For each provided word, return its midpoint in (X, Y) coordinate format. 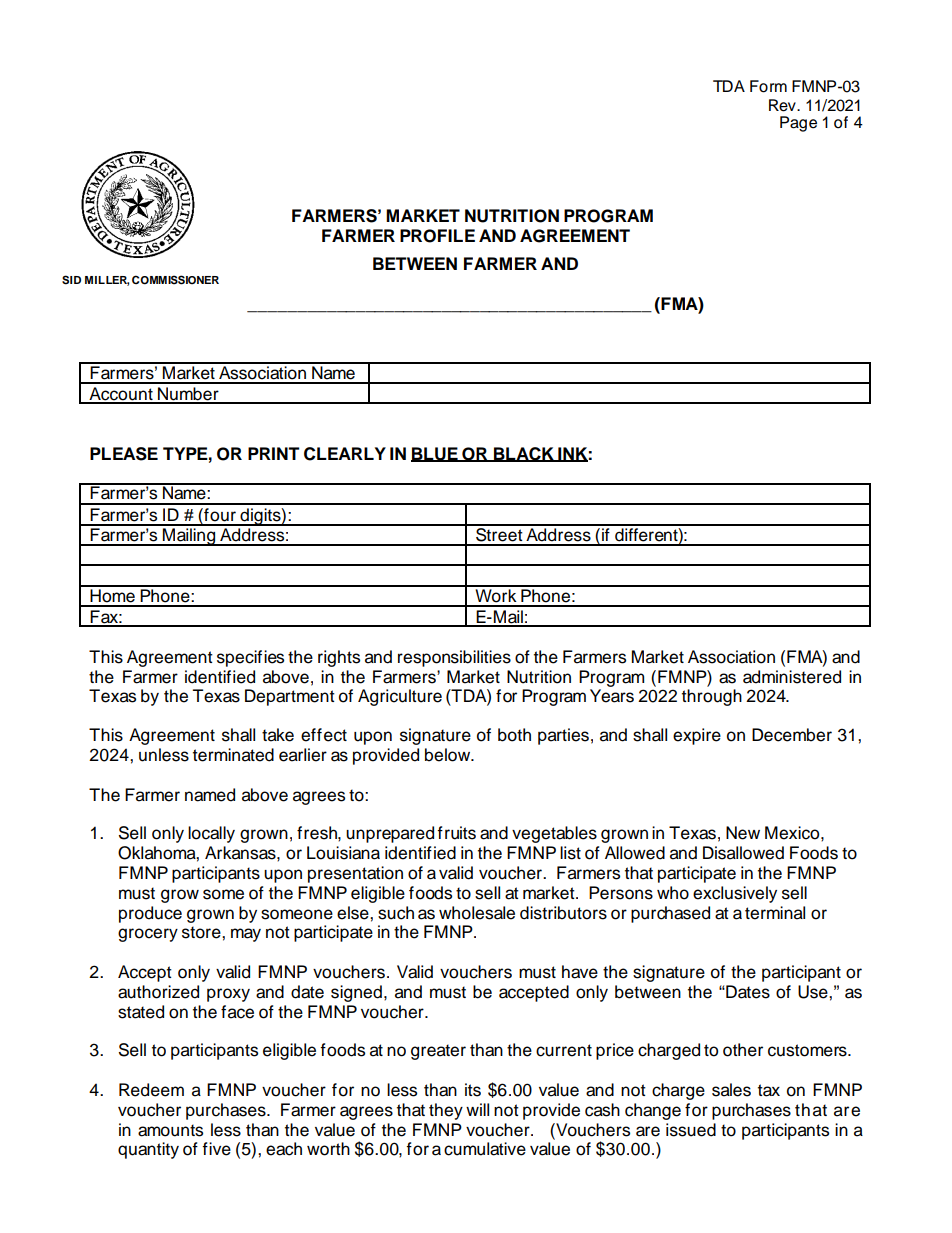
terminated (233, 755)
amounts (170, 1130)
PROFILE (437, 236)
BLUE (435, 454)
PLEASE (124, 454)
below (449, 755)
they (446, 1111)
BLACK (524, 454)
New (743, 833)
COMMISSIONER (175, 280)
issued (691, 1130)
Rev (783, 105)
